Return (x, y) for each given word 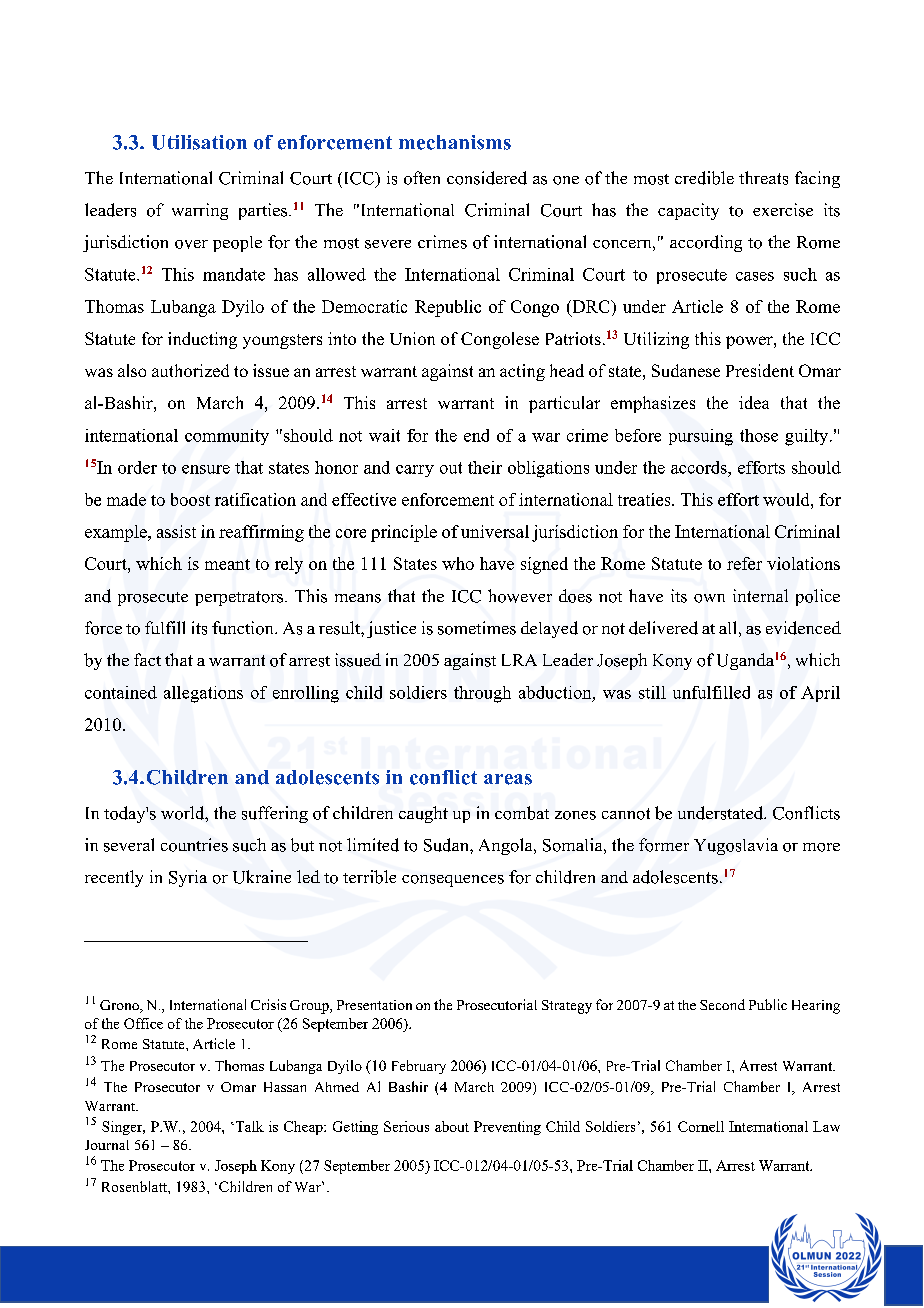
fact (147, 659)
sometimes (477, 628)
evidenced (803, 628)
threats (763, 178)
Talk (248, 1126)
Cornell (701, 1126)
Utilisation (199, 142)
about (452, 1126)
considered (487, 178)
